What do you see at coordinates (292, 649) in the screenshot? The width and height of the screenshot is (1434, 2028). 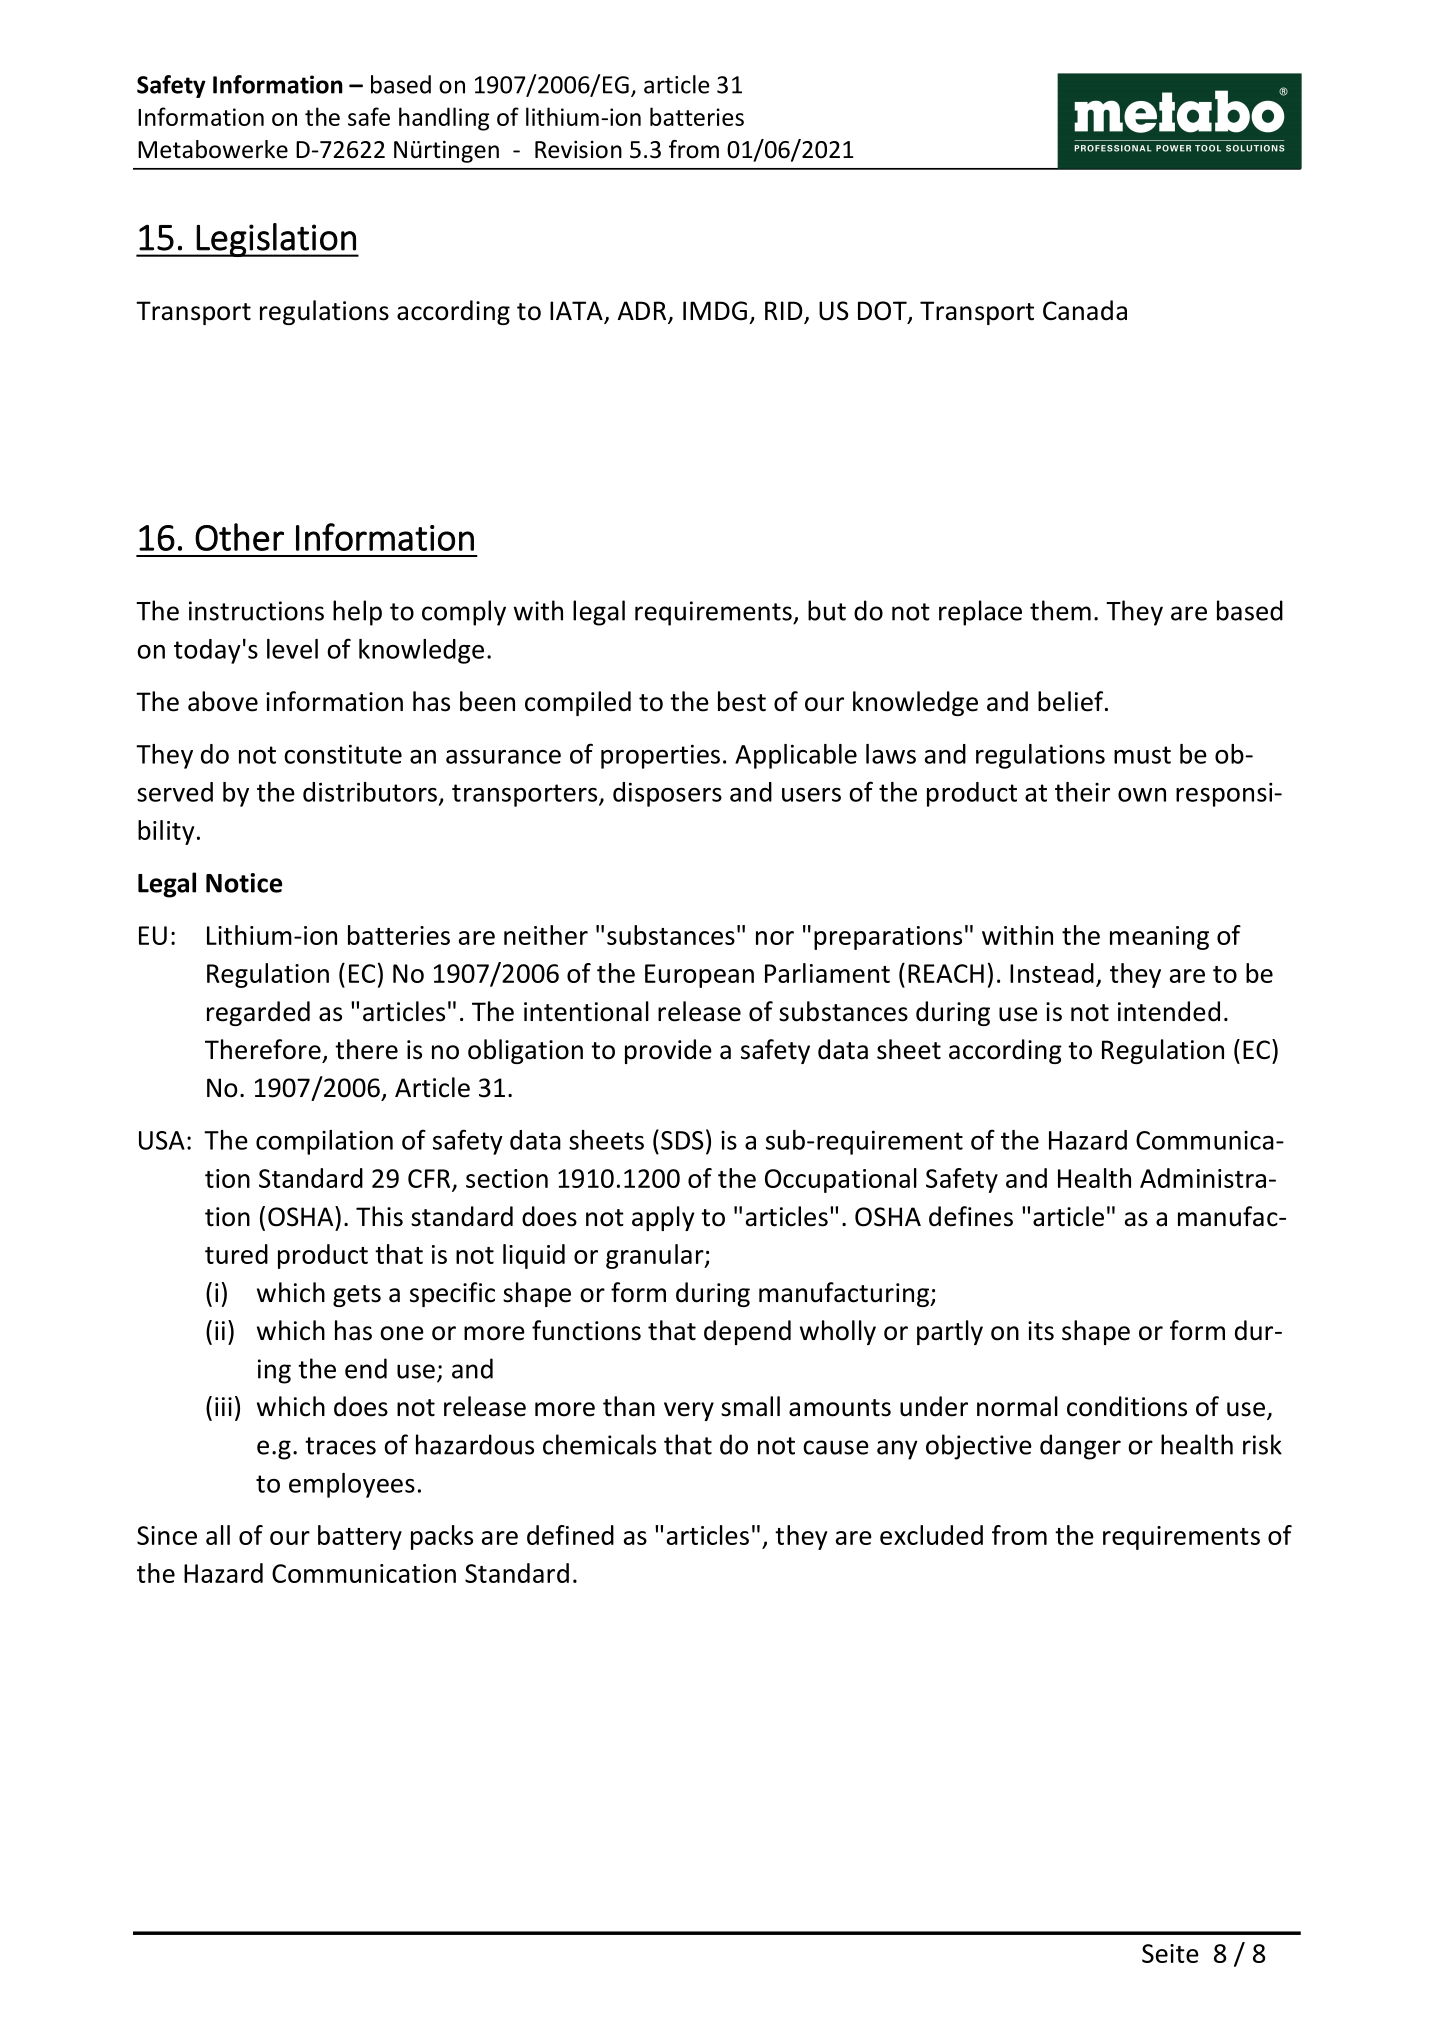 I see `level` at bounding box center [292, 649].
